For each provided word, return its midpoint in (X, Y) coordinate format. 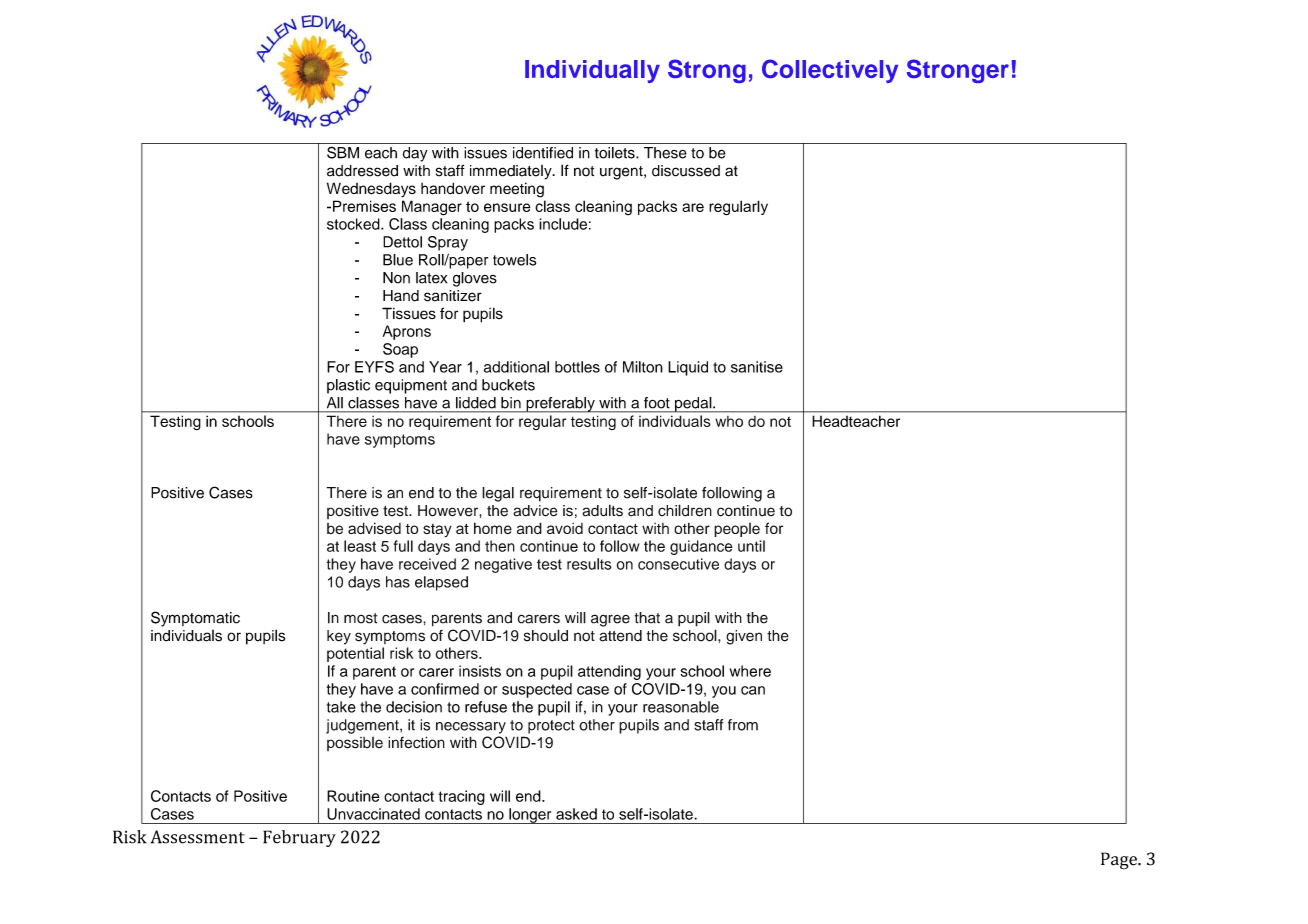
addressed (362, 171)
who (729, 421)
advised (374, 528)
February (299, 838)
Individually (592, 71)
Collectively (830, 71)
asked (576, 814)
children (685, 510)
